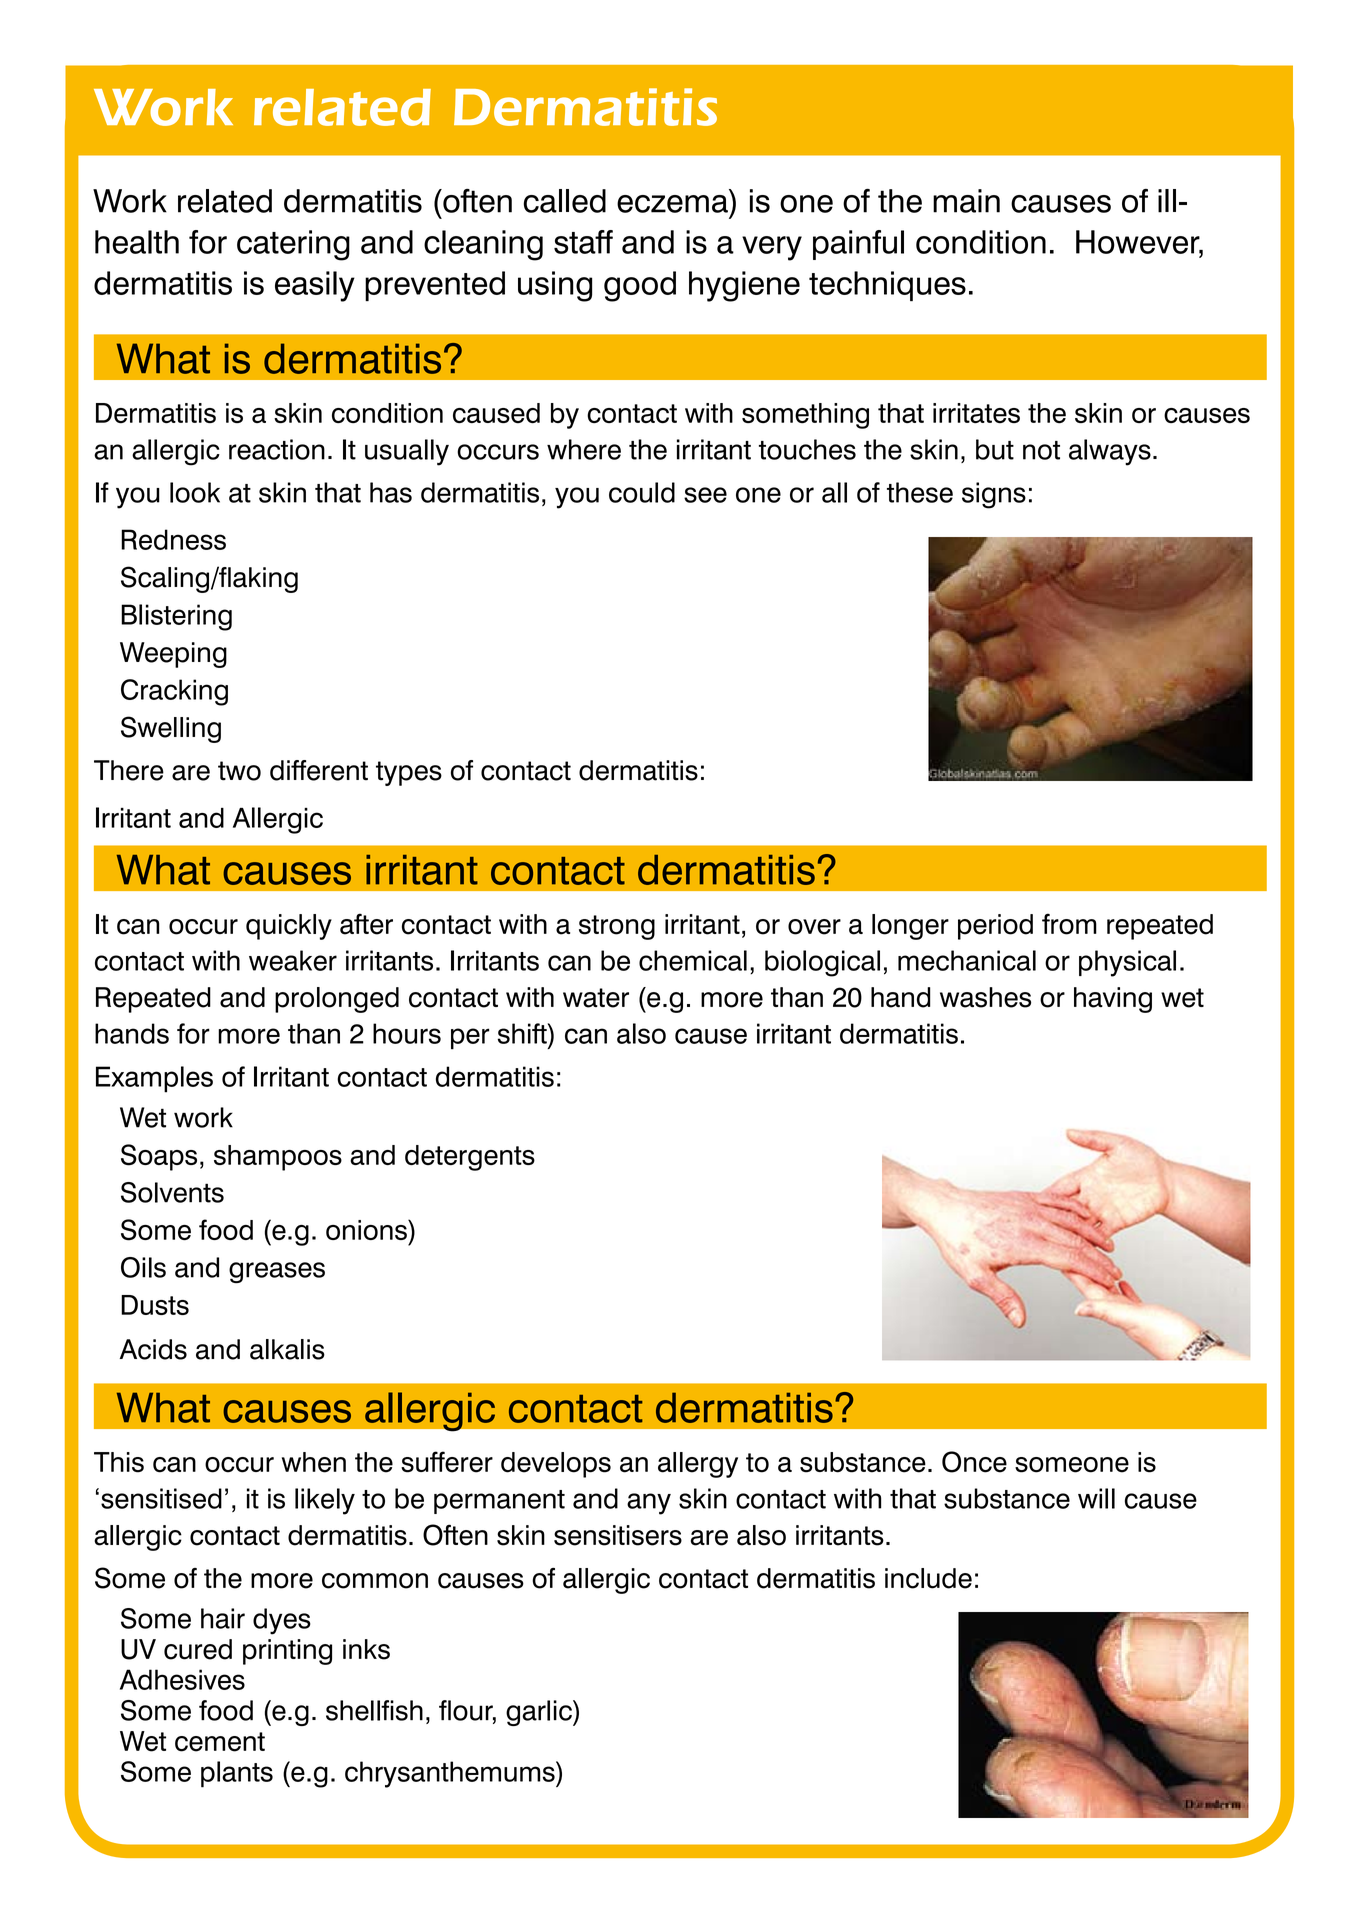 The width and height of the screenshot is (1359, 1923). I want to click on signs, so click(994, 495).
